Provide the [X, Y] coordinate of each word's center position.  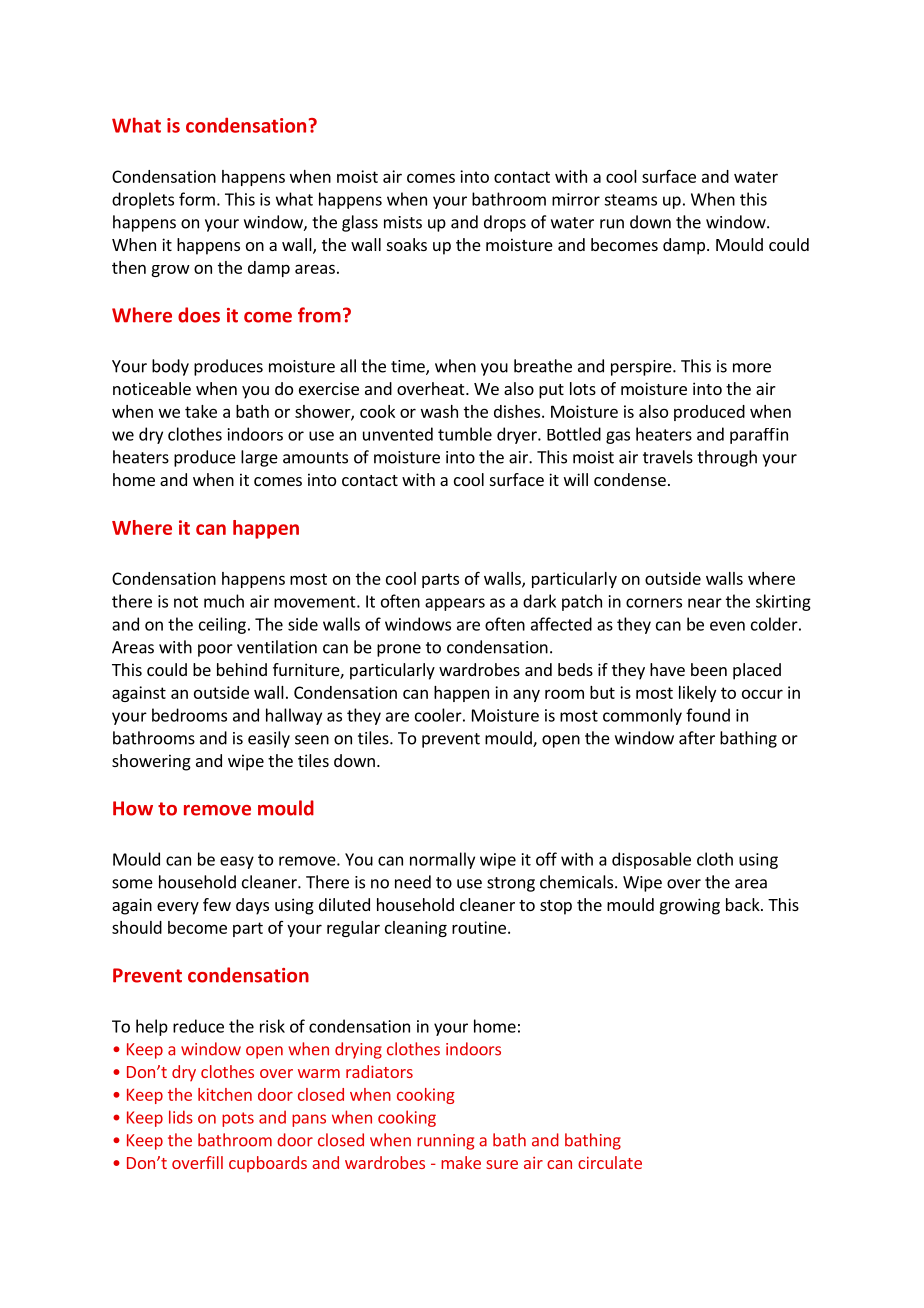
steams [630, 200]
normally [442, 860]
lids [181, 1117]
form [197, 199]
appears [455, 604]
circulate [610, 1162]
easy [237, 862]
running [445, 1142]
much [224, 601]
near [705, 603]
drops [505, 223]
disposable [651, 860]
